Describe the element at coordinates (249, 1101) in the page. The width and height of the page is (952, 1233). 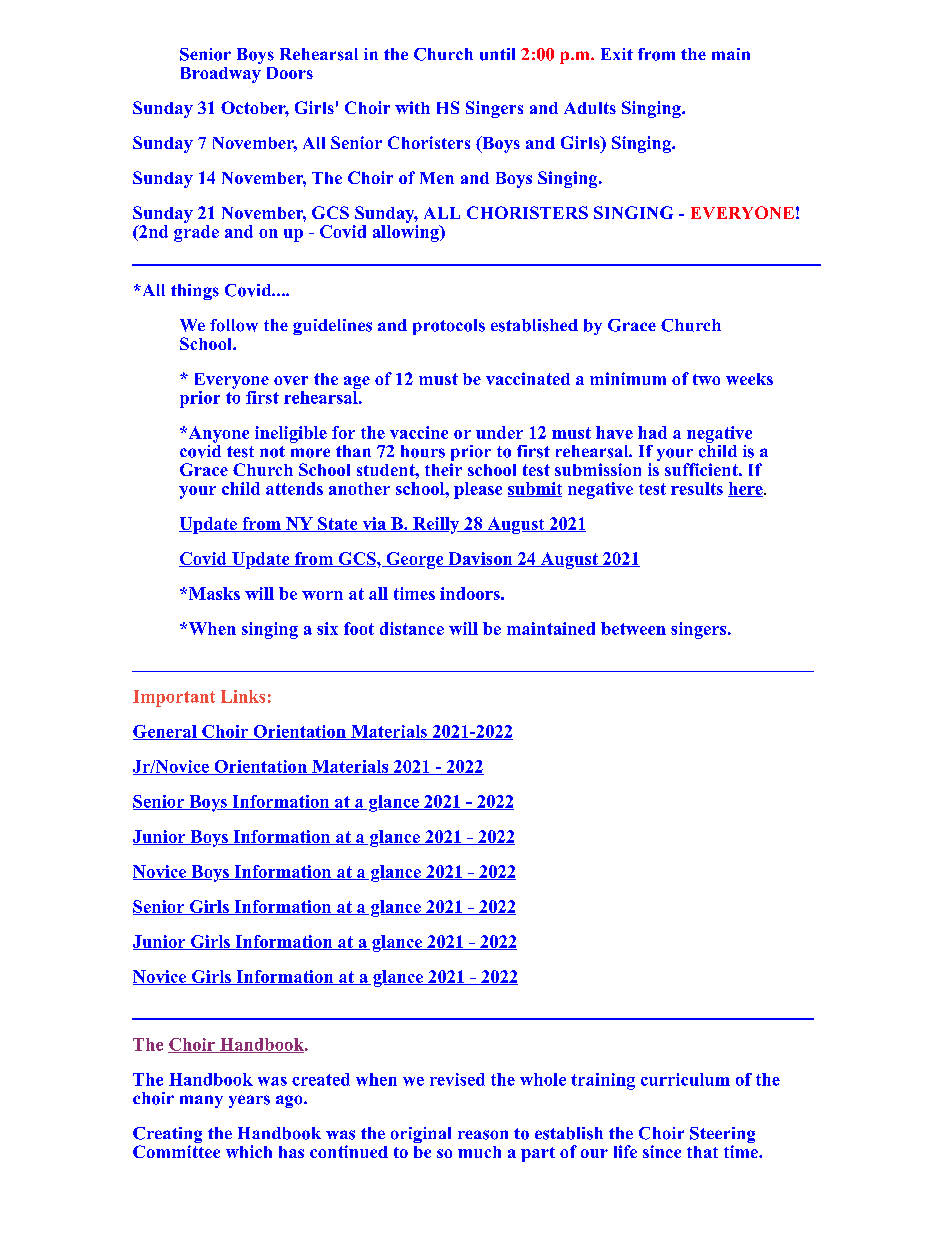
I see `years` at that location.
